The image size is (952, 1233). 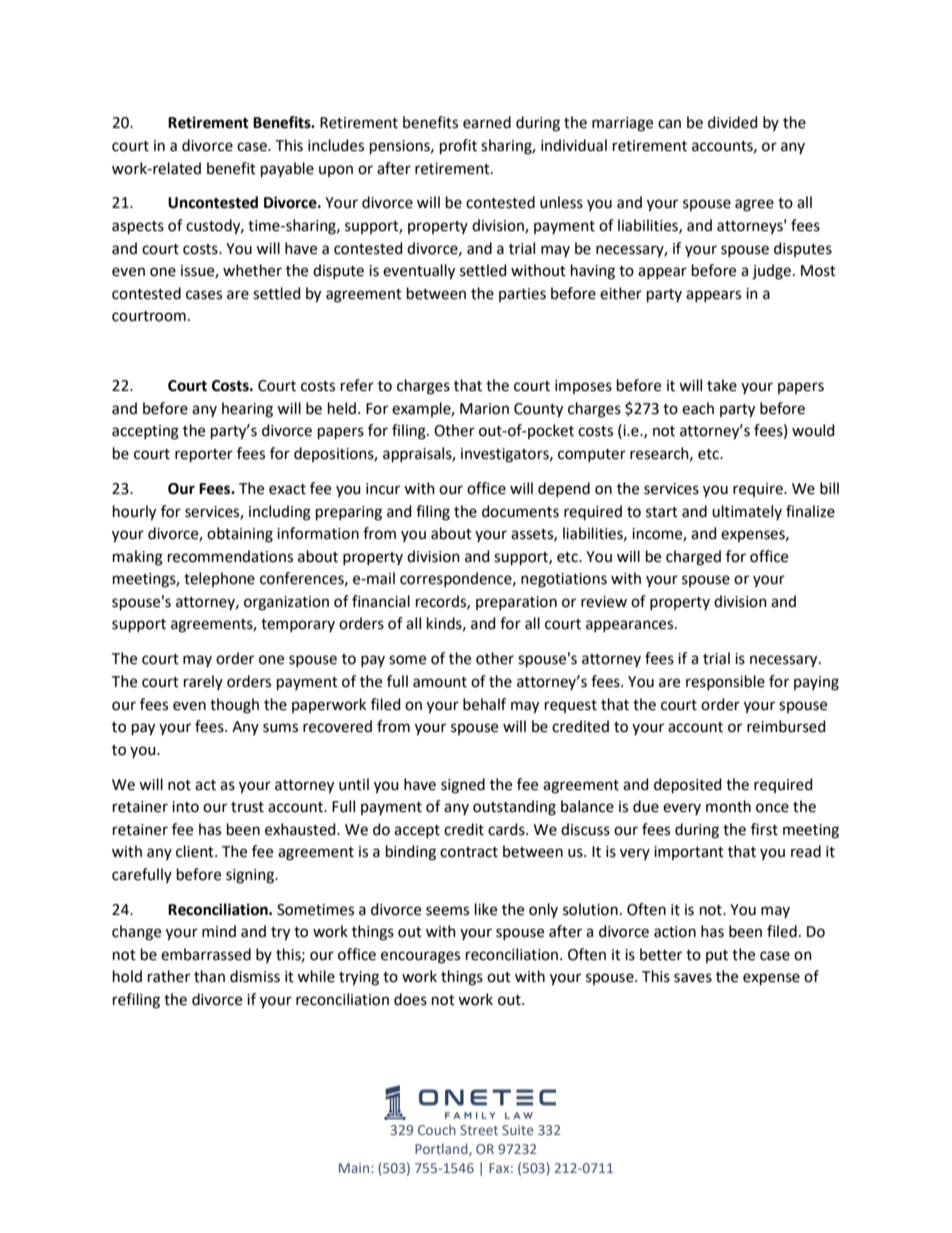 I want to click on profit, so click(x=458, y=146).
